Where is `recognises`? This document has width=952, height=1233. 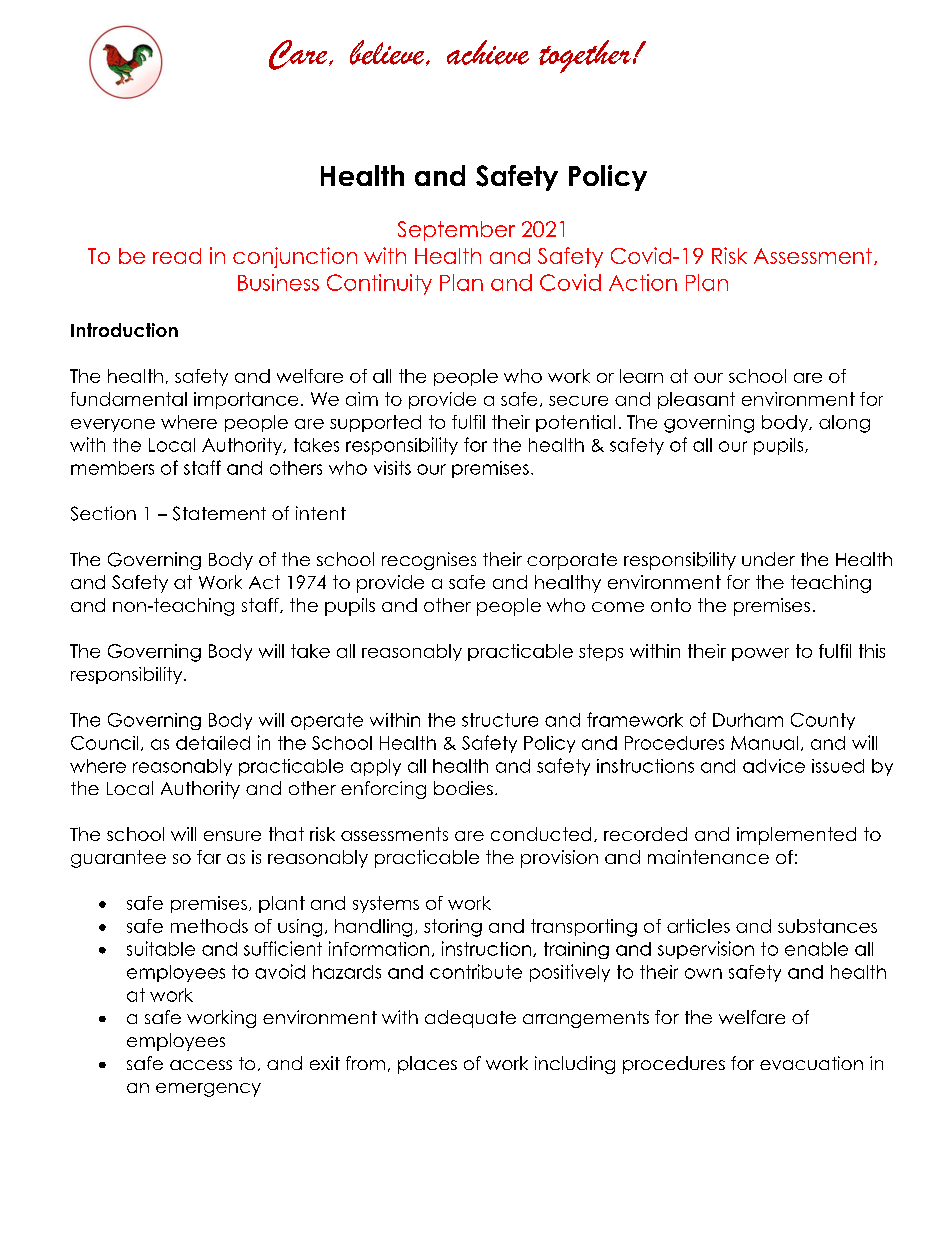 recognises is located at coordinates (429, 561).
